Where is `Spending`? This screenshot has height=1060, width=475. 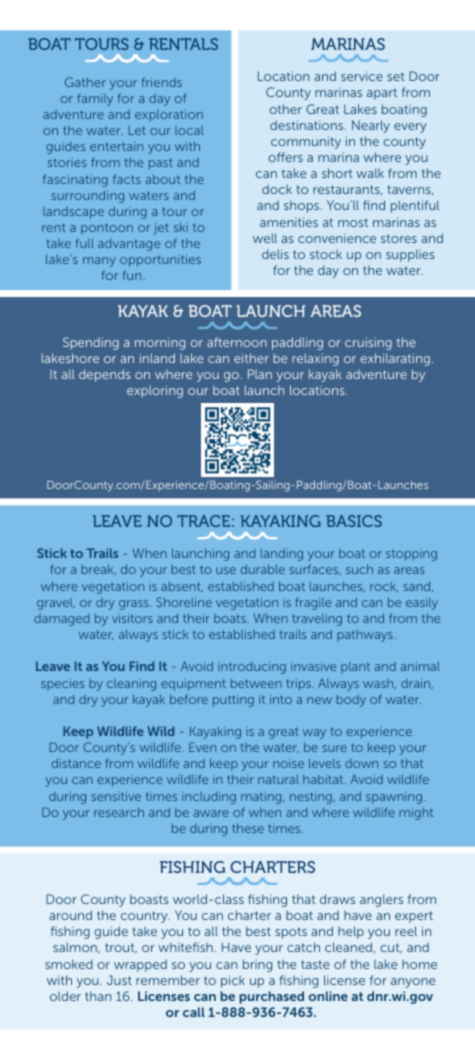
Spending is located at coordinates (91, 343).
